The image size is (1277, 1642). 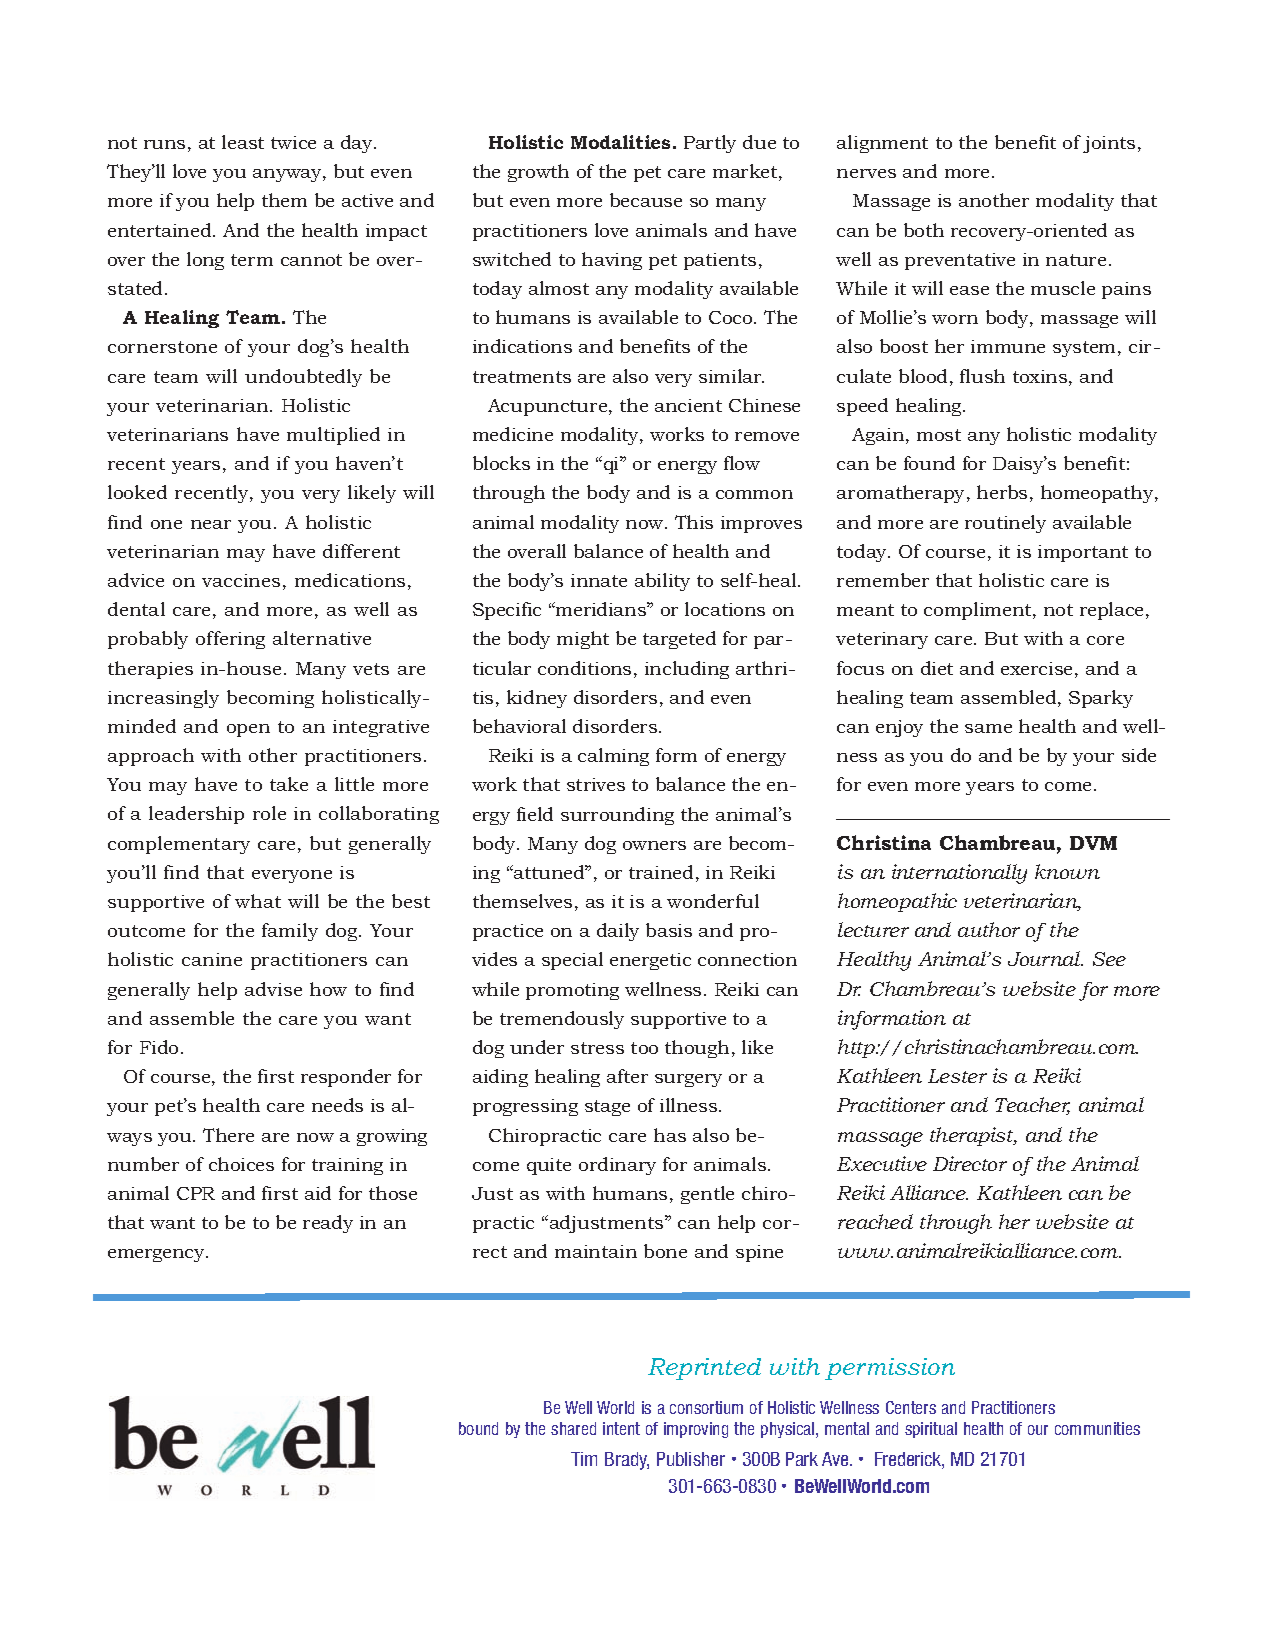 I want to click on bound, so click(x=478, y=1428).
